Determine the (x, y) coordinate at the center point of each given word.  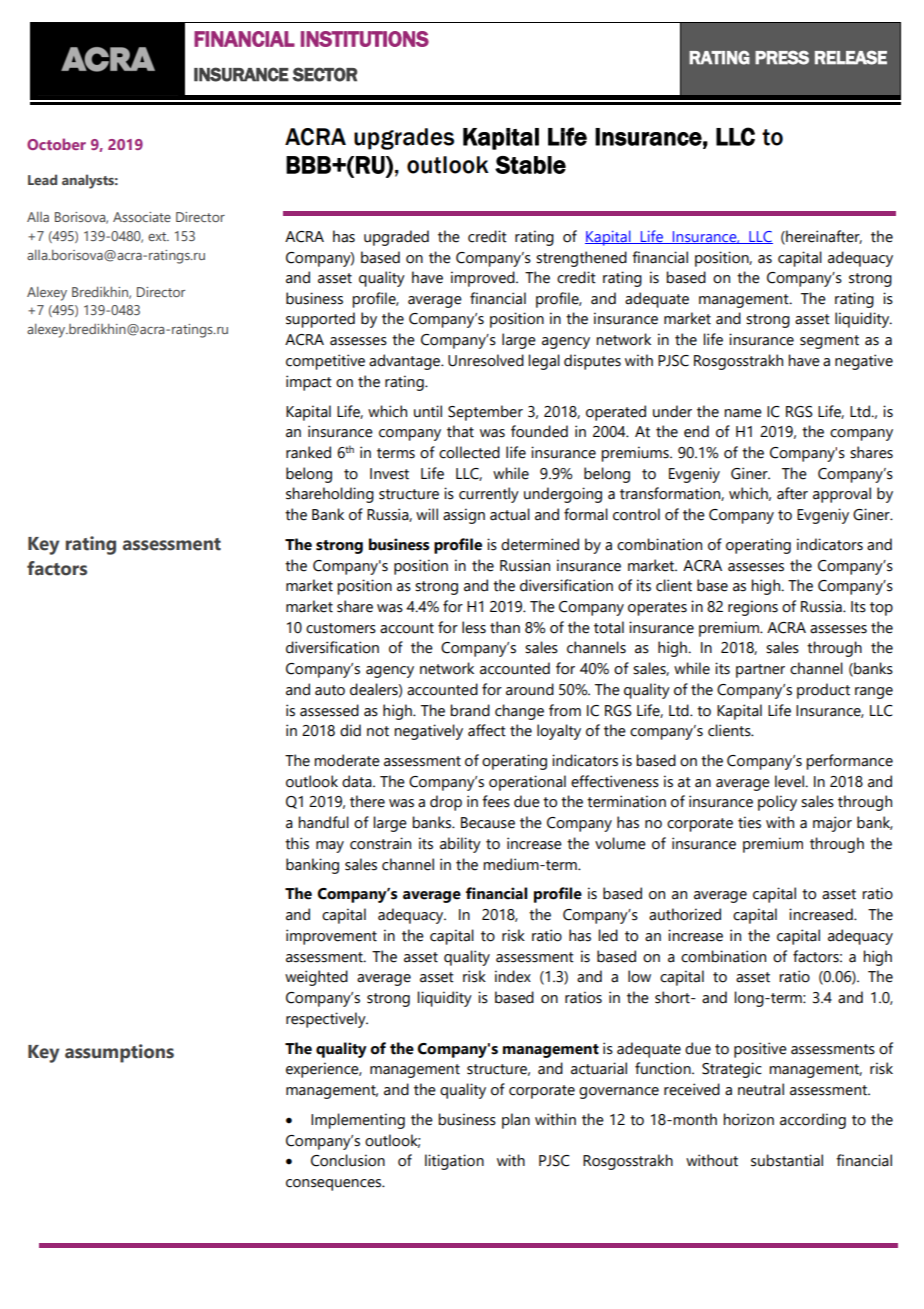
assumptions (119, 1053)
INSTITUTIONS (365, 39)
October (56, 144)
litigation (454, 1162)
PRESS (782, 57)
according (813, 1121)
